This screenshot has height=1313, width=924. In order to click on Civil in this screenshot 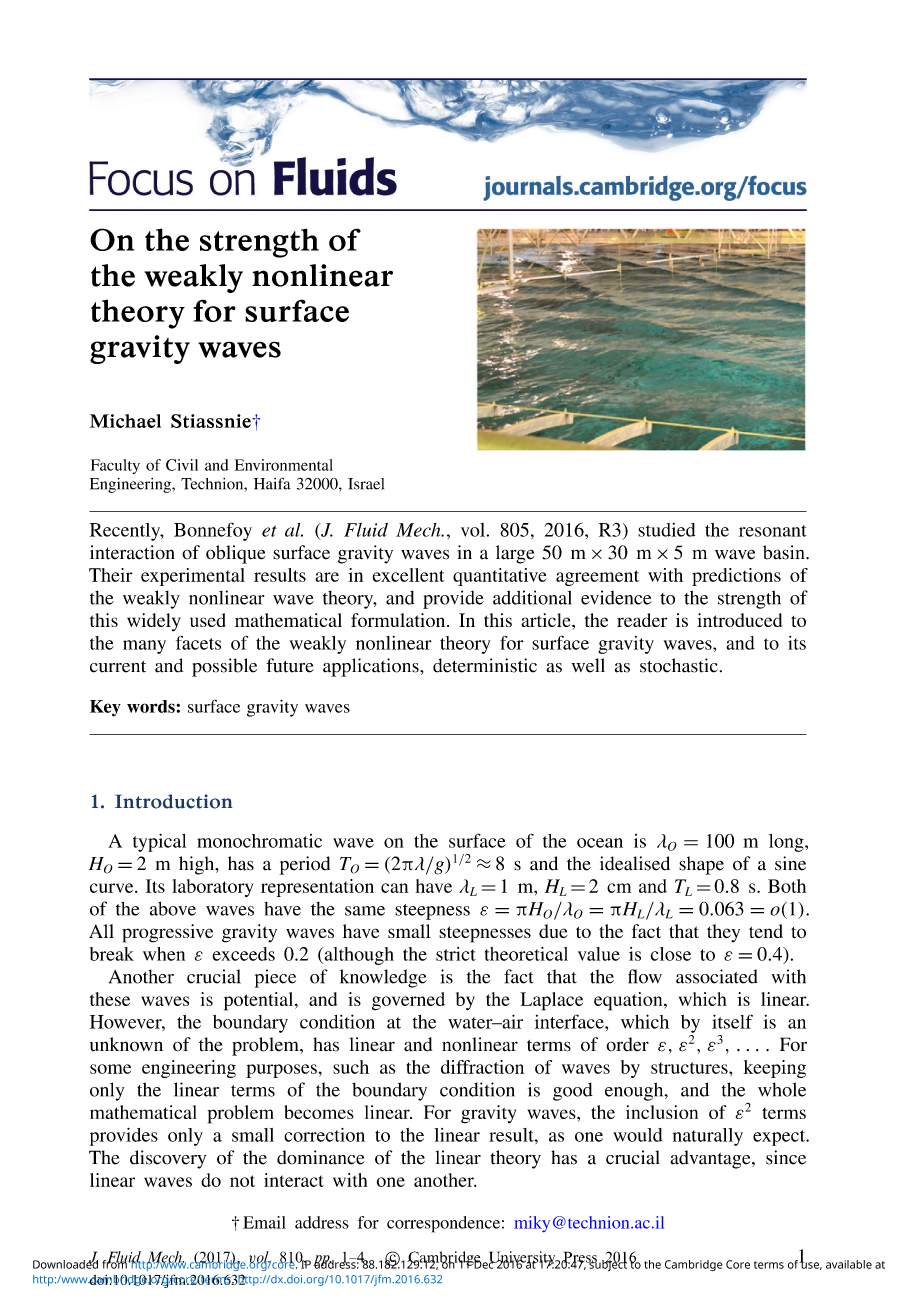, I will do `click(182, 465)`.
